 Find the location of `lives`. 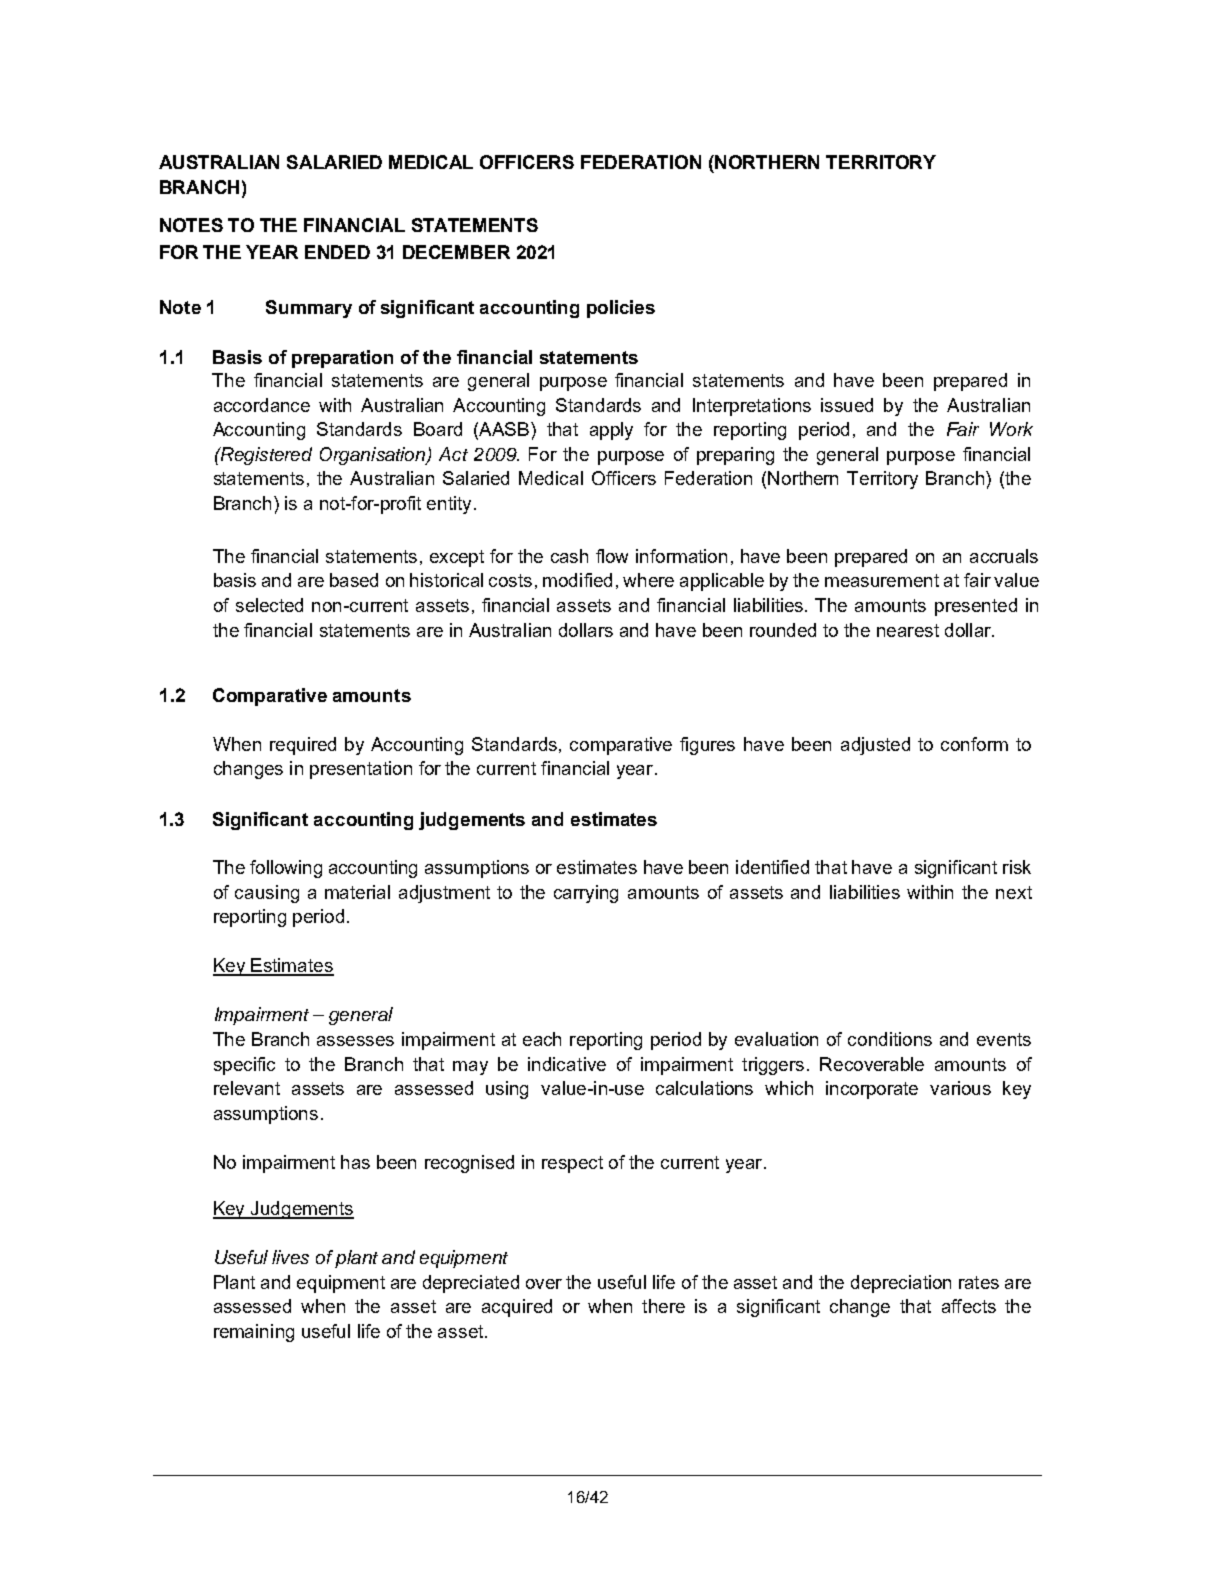

lives is located at coordinates (290, 1257).
